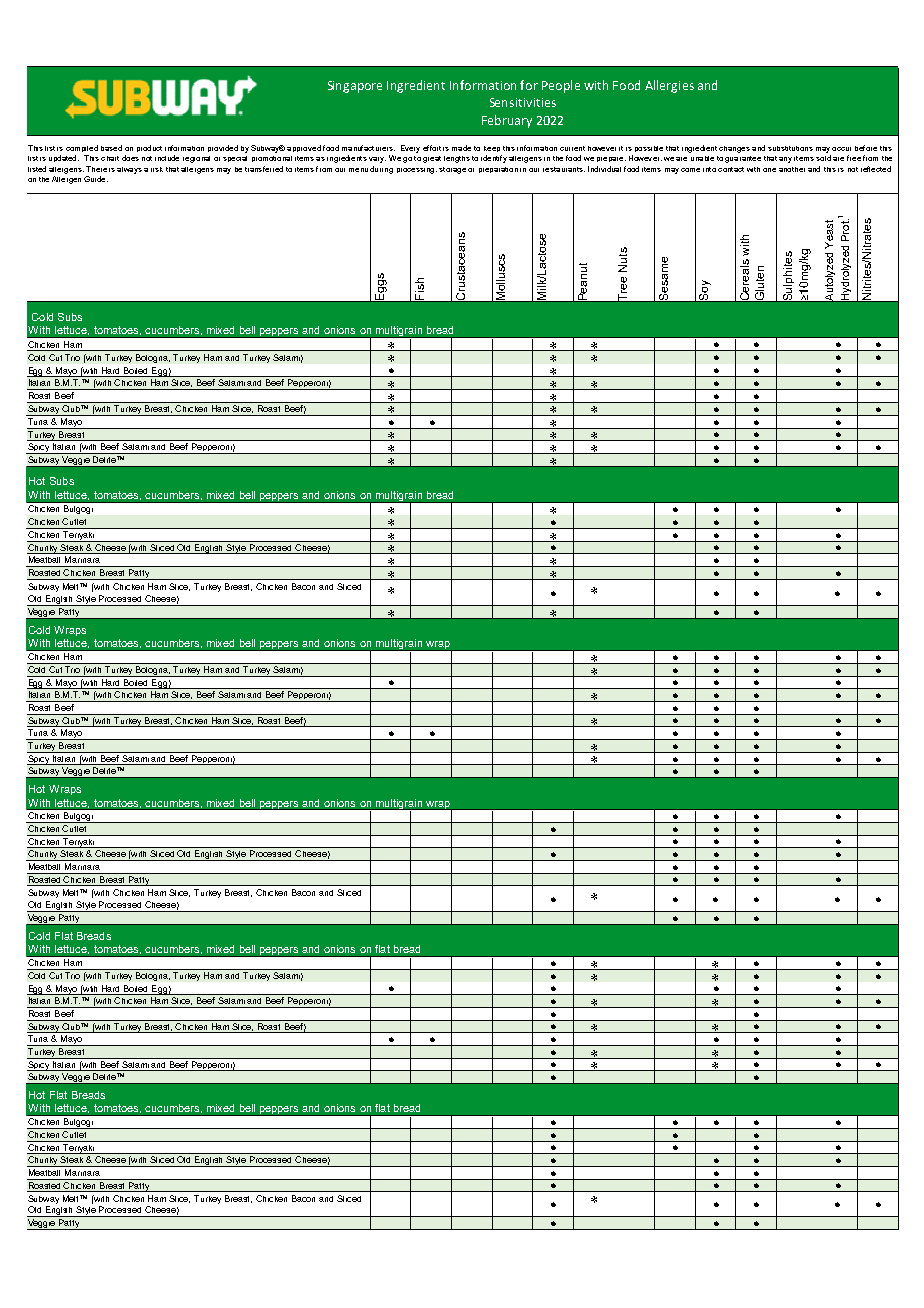 The width and height of the screenshot is (924, 1308). What do you see at coordinates (769, 170) in the screenshot?
I see `one` at bounding box center [769, 170].
